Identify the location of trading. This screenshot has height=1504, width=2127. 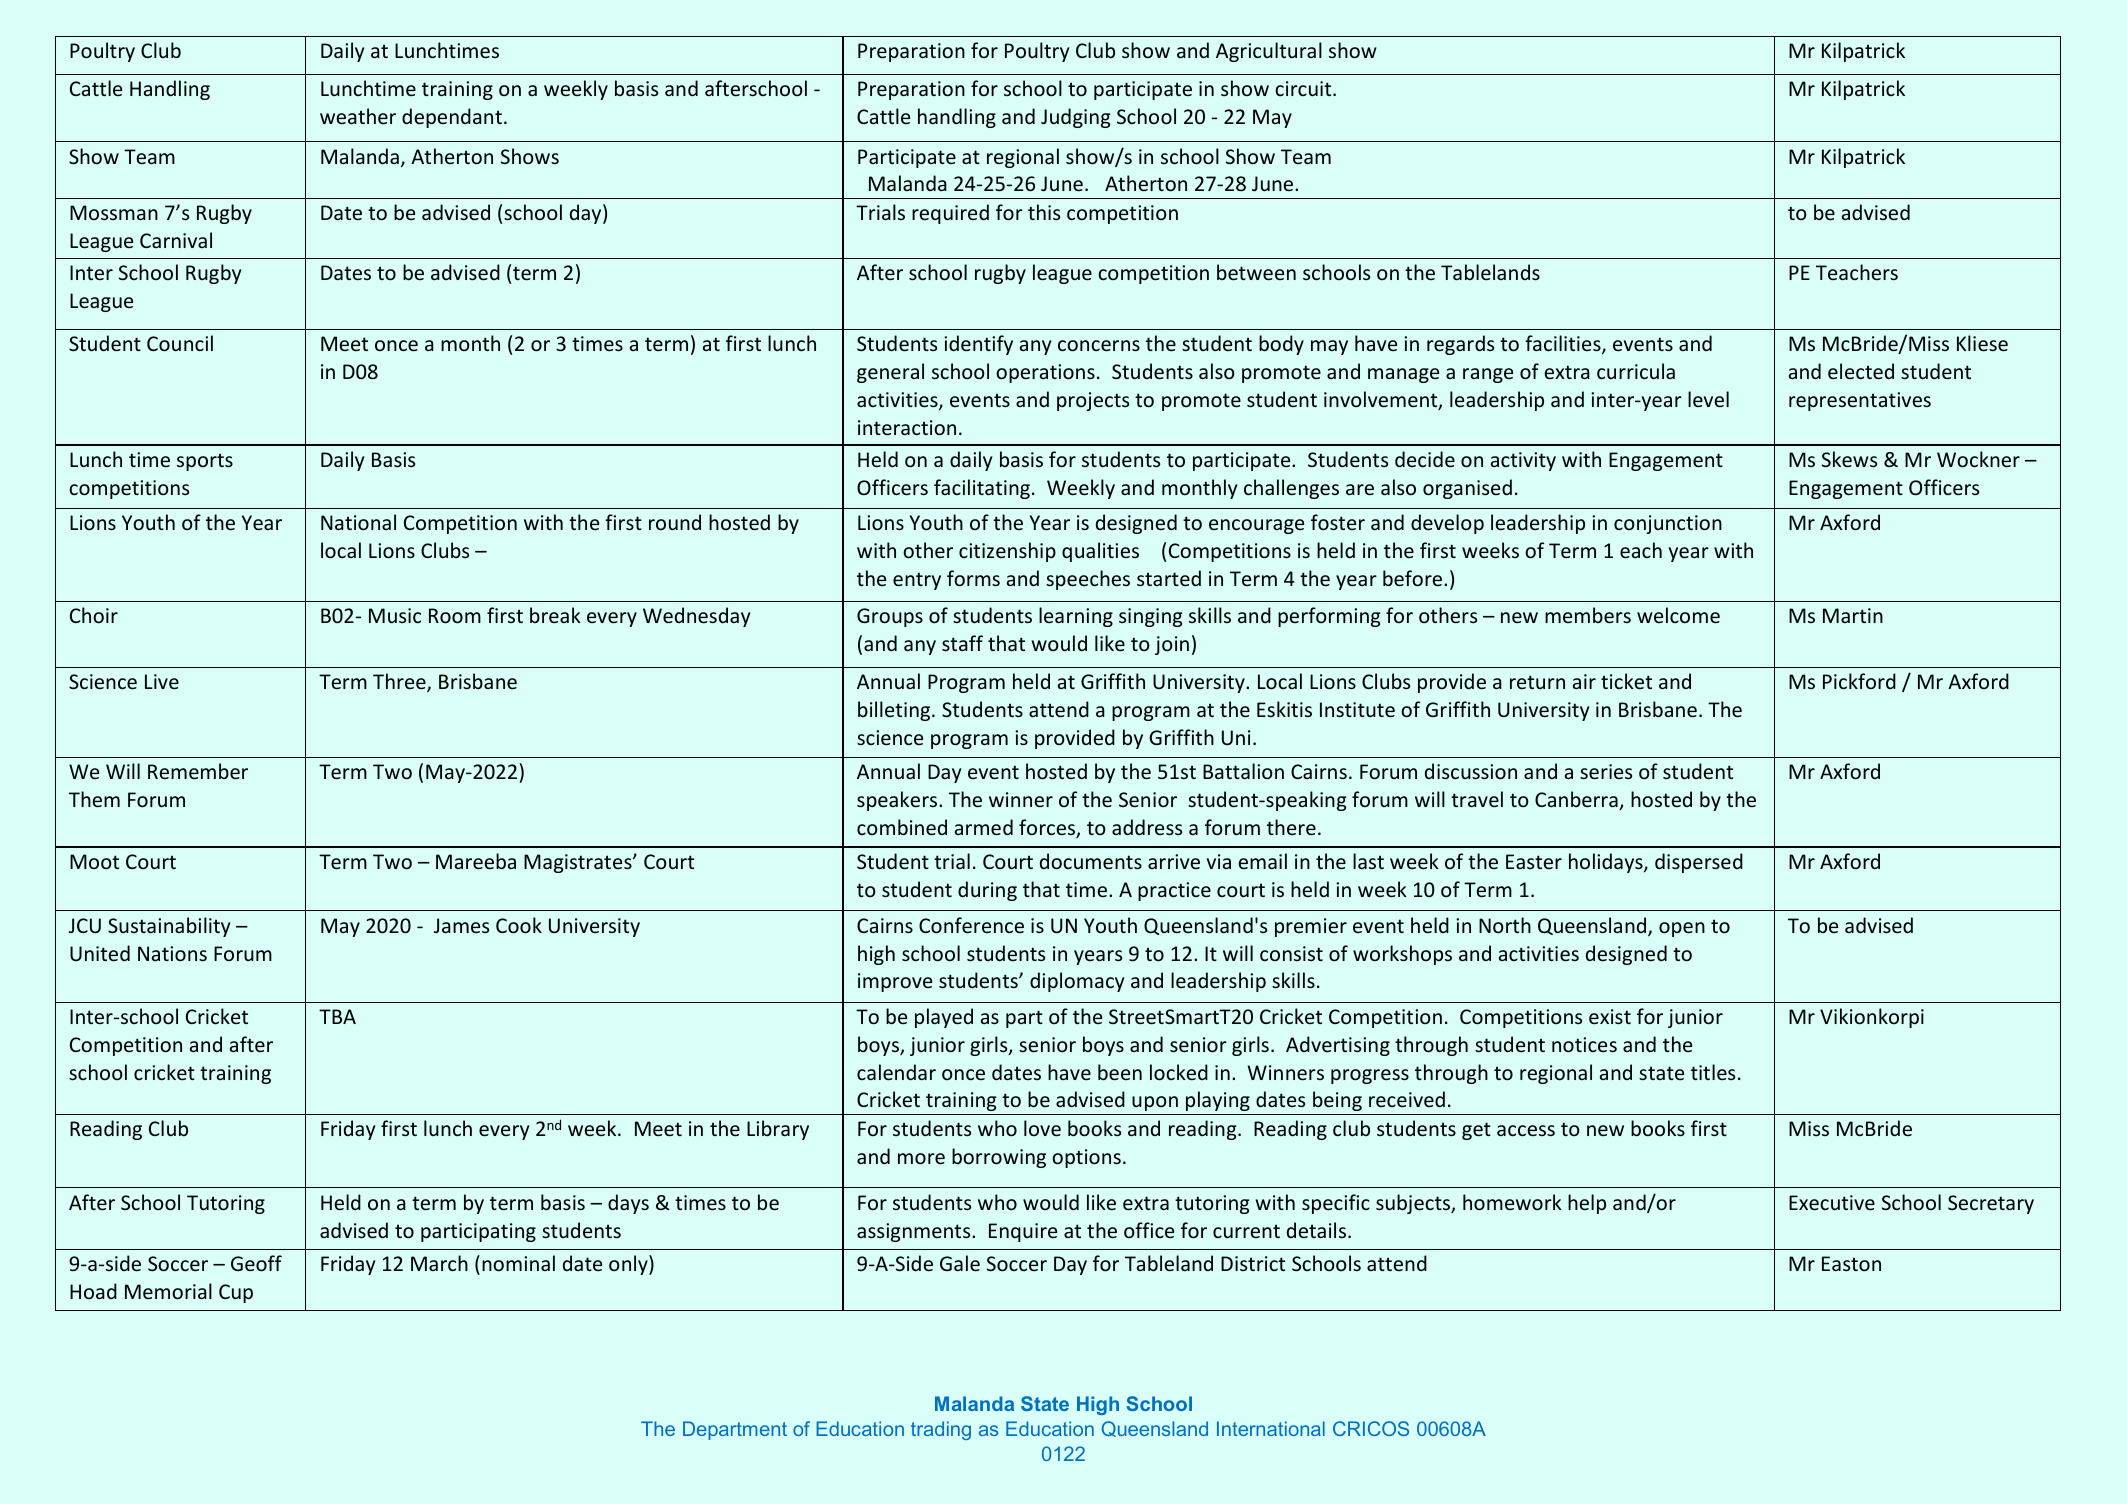
(941, 1430).
